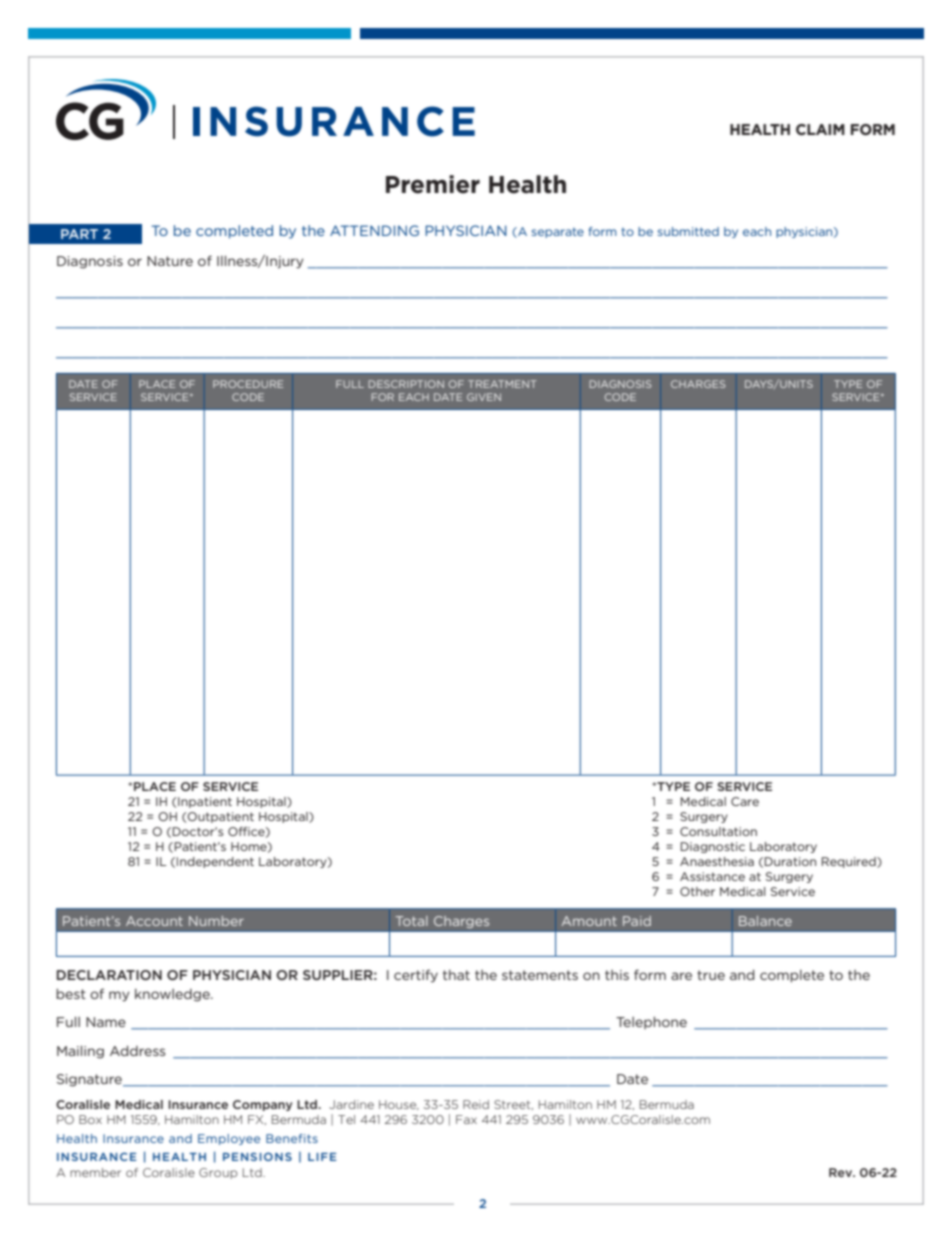 This page has height=1233, width=952. What do you see at coordinates (820, 129) in the page?
I see `CLAIM` at bounding box center [820, 129].
